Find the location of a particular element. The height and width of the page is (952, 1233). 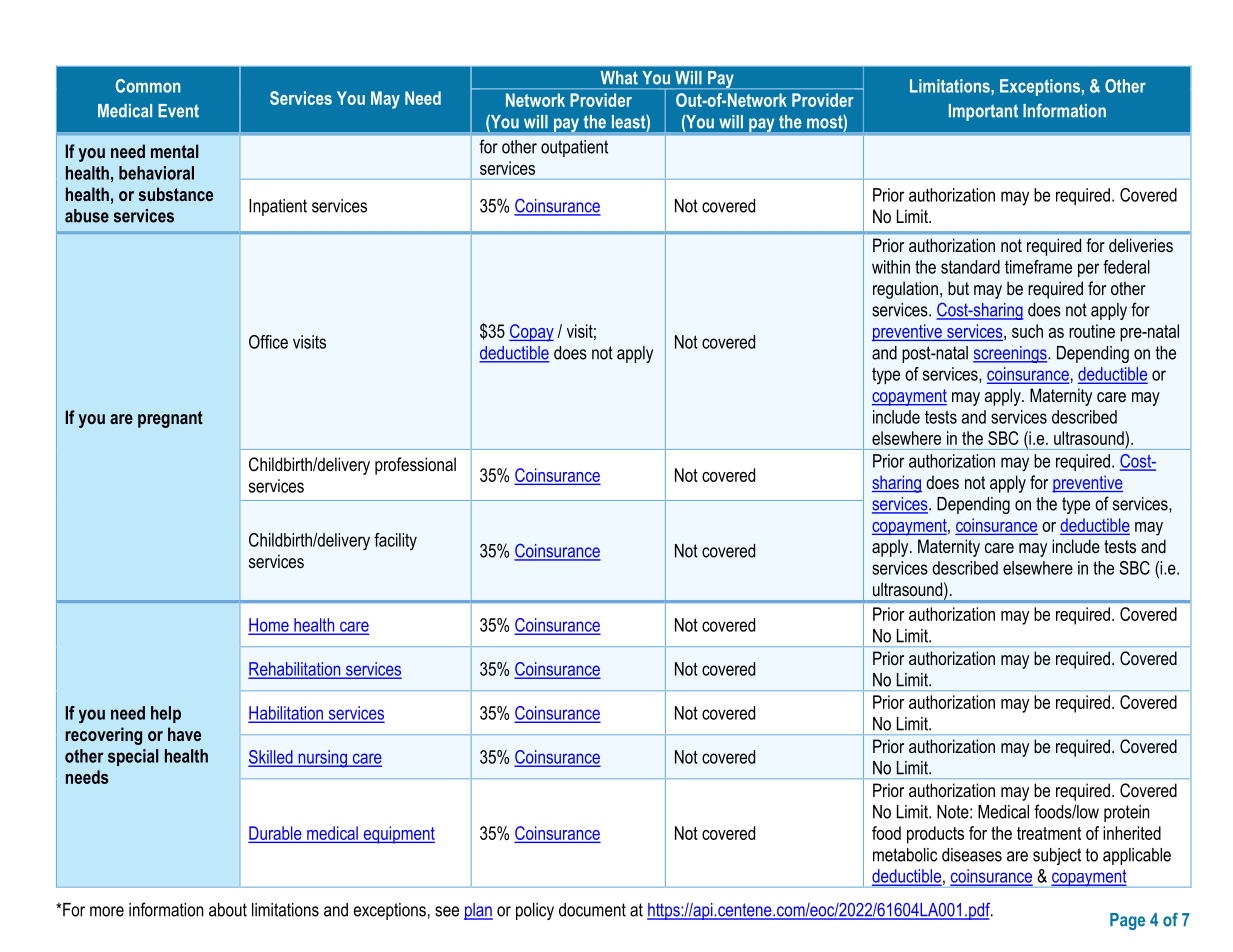

screenings is located at coordinates (1011, 354).
